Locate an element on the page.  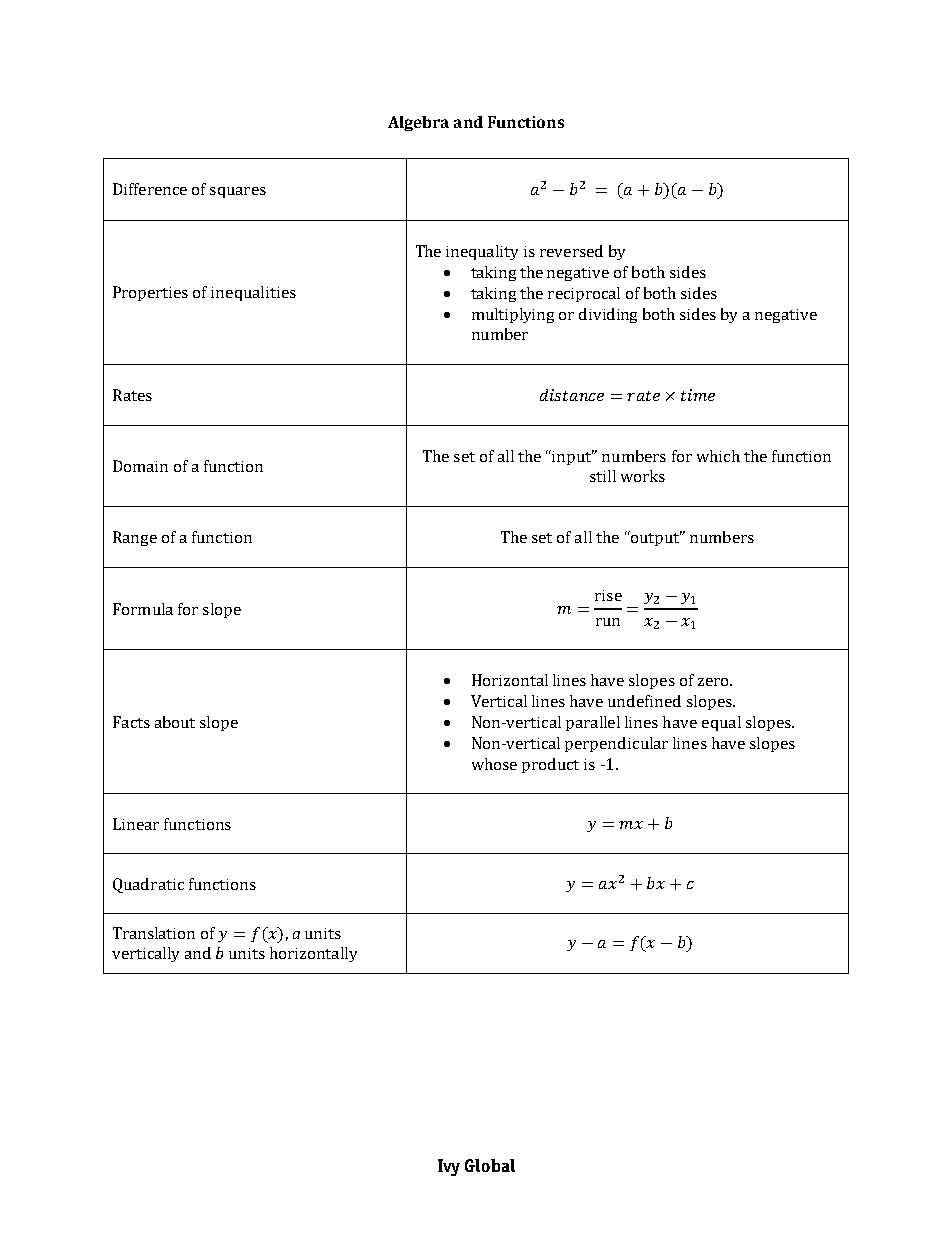
works is located at coordinates (643, 476).
